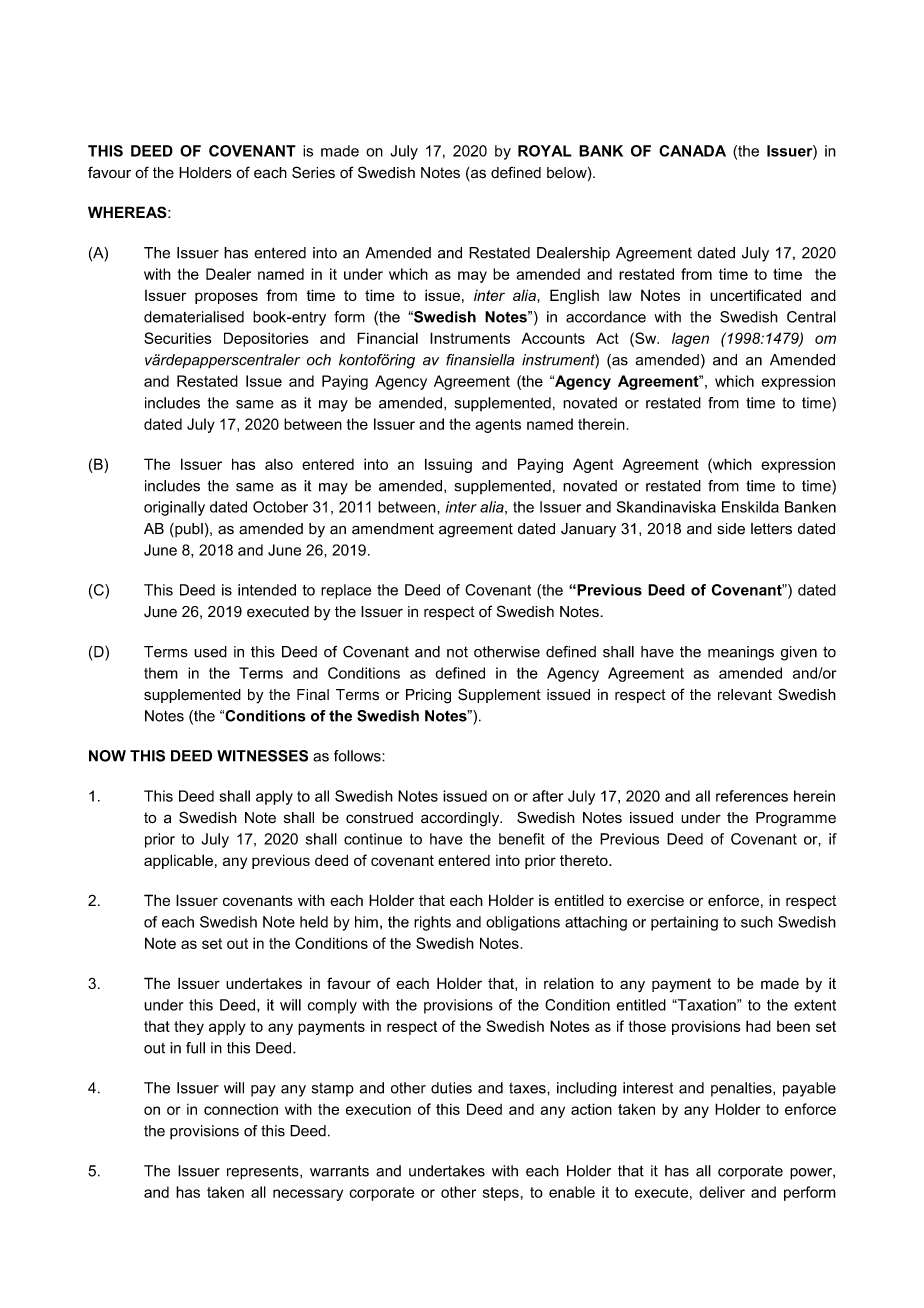 This screenshot has width=924, height=1308. Describe the element at coordinates (731, 529) in the screenshot. I see `side` at that location.
